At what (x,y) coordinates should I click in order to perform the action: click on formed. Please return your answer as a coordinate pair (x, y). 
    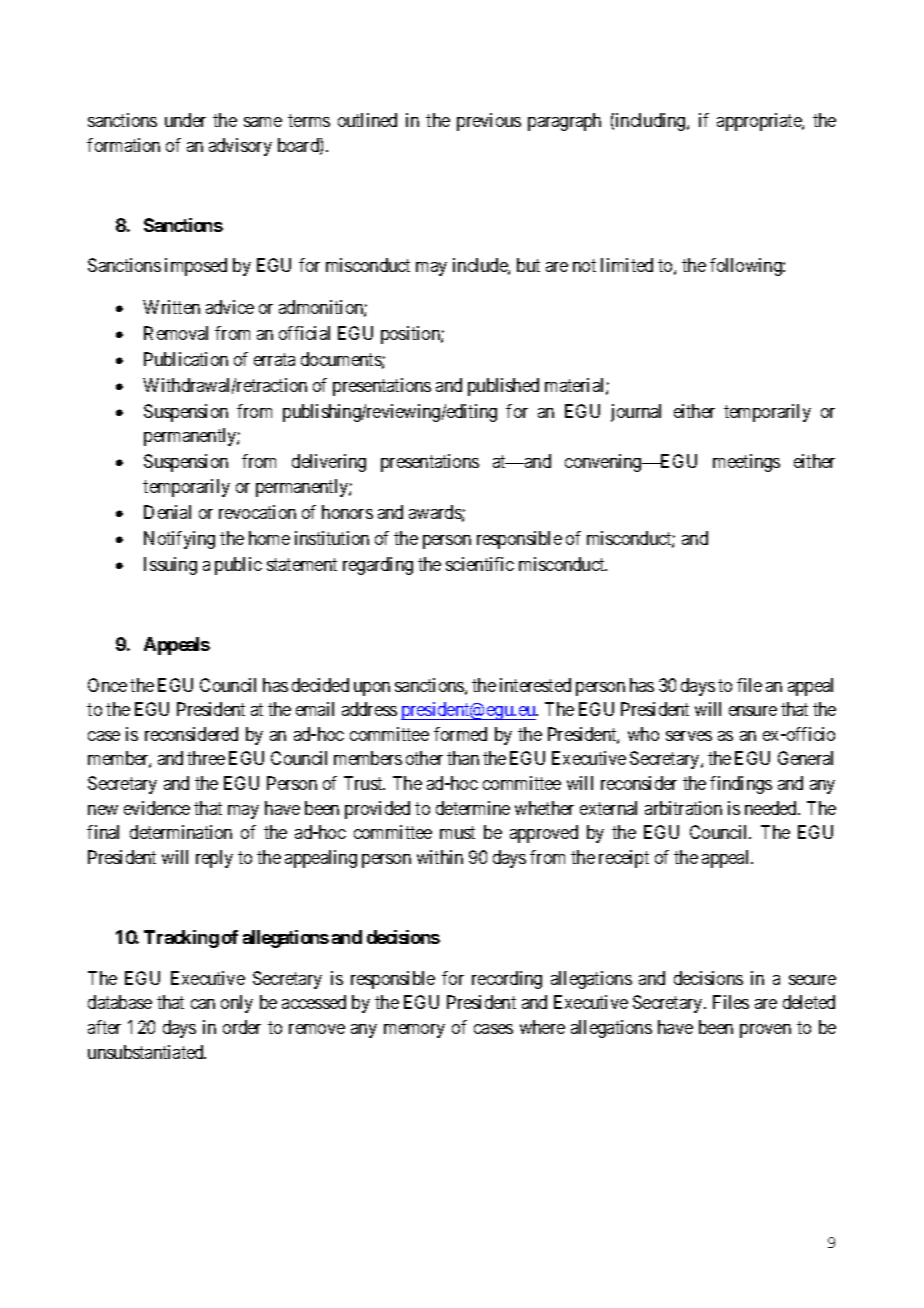
    Looking at the image, I should click on (460, 734).
